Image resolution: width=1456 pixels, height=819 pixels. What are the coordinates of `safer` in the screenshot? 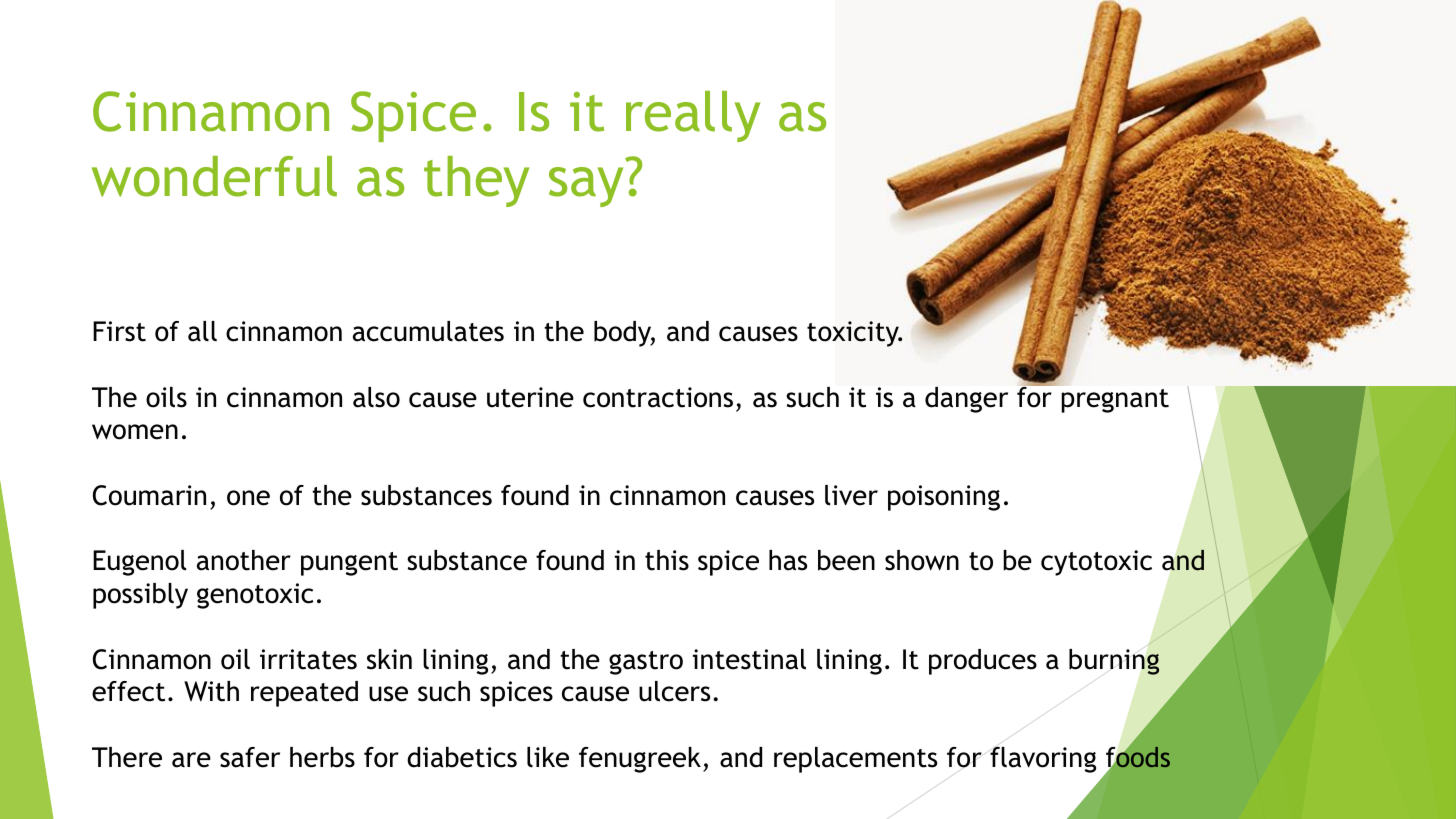 It's located at (250, 757).
